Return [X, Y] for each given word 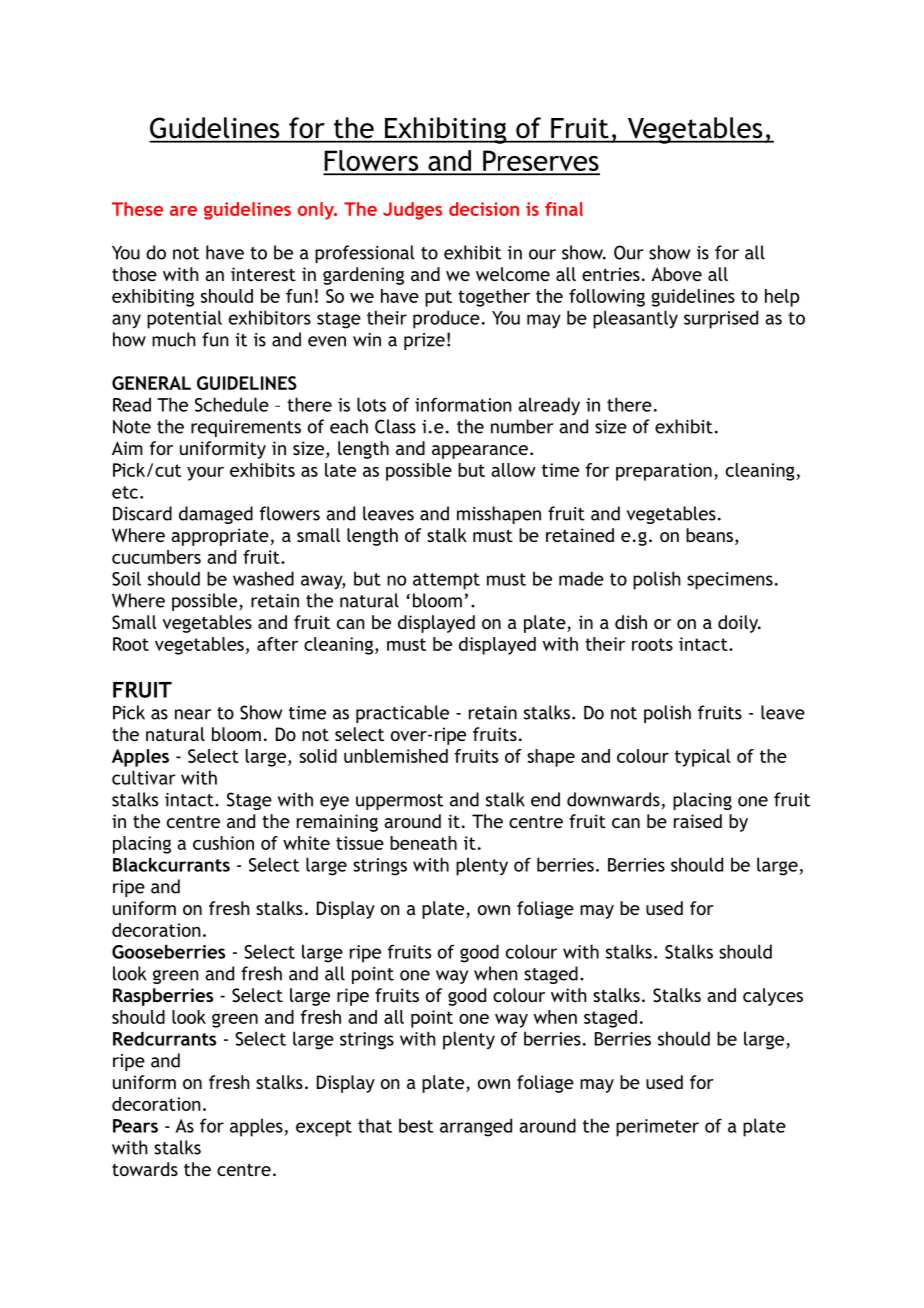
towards [145, 1169]
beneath [423, 843]
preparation [664, 472]
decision [484, 209]
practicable [402, 714]
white [306, 843]
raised [698, 821]
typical [703, 758]
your [205, 474]
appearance [480, 452]
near [193, 714]
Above [676, 274]
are [183, 211]
